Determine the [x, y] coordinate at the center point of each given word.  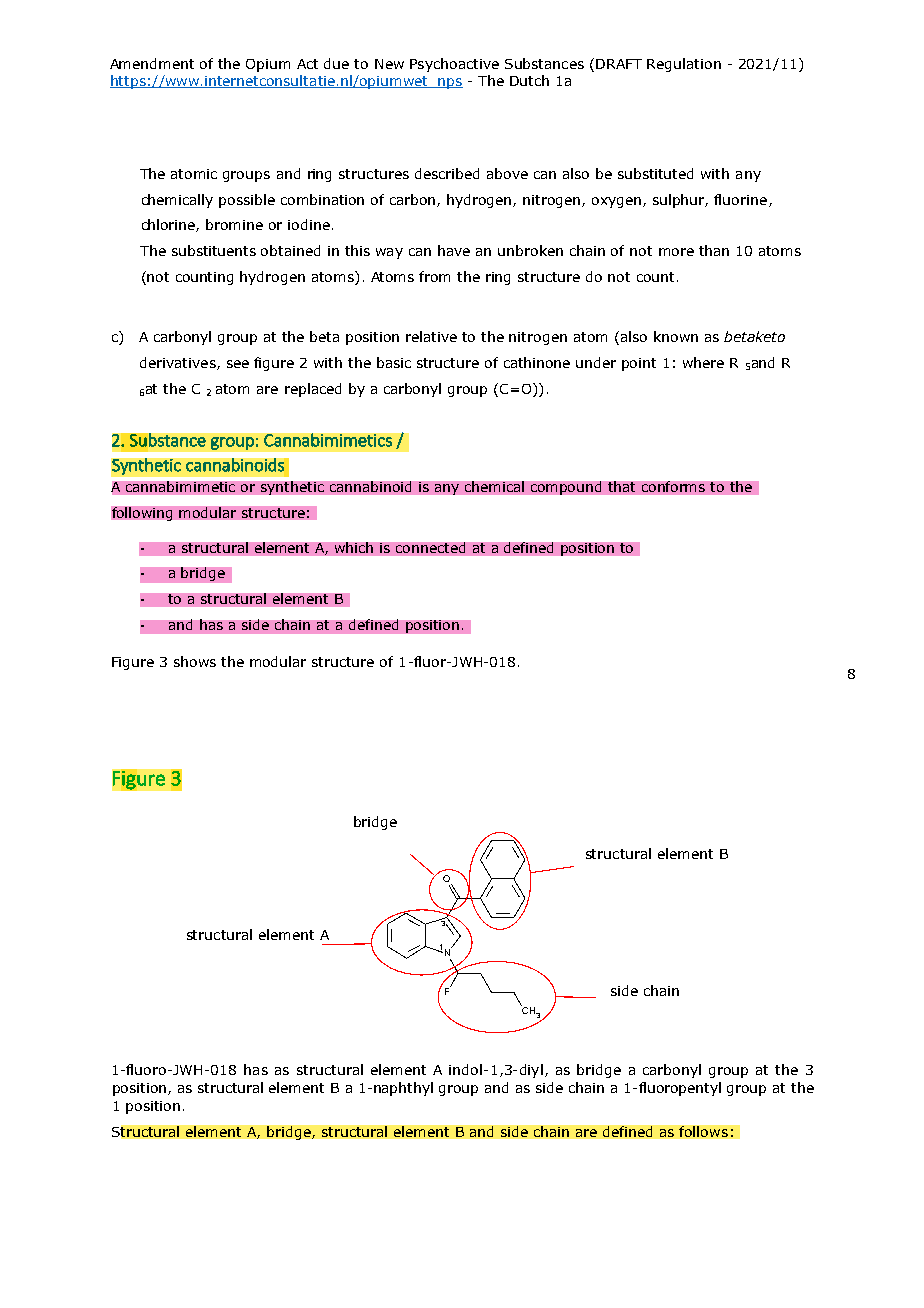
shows [195, 661]
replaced [313, 390]
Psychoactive [454, 65]
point [639, 364]
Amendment [152, 63]
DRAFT [619, 64]
